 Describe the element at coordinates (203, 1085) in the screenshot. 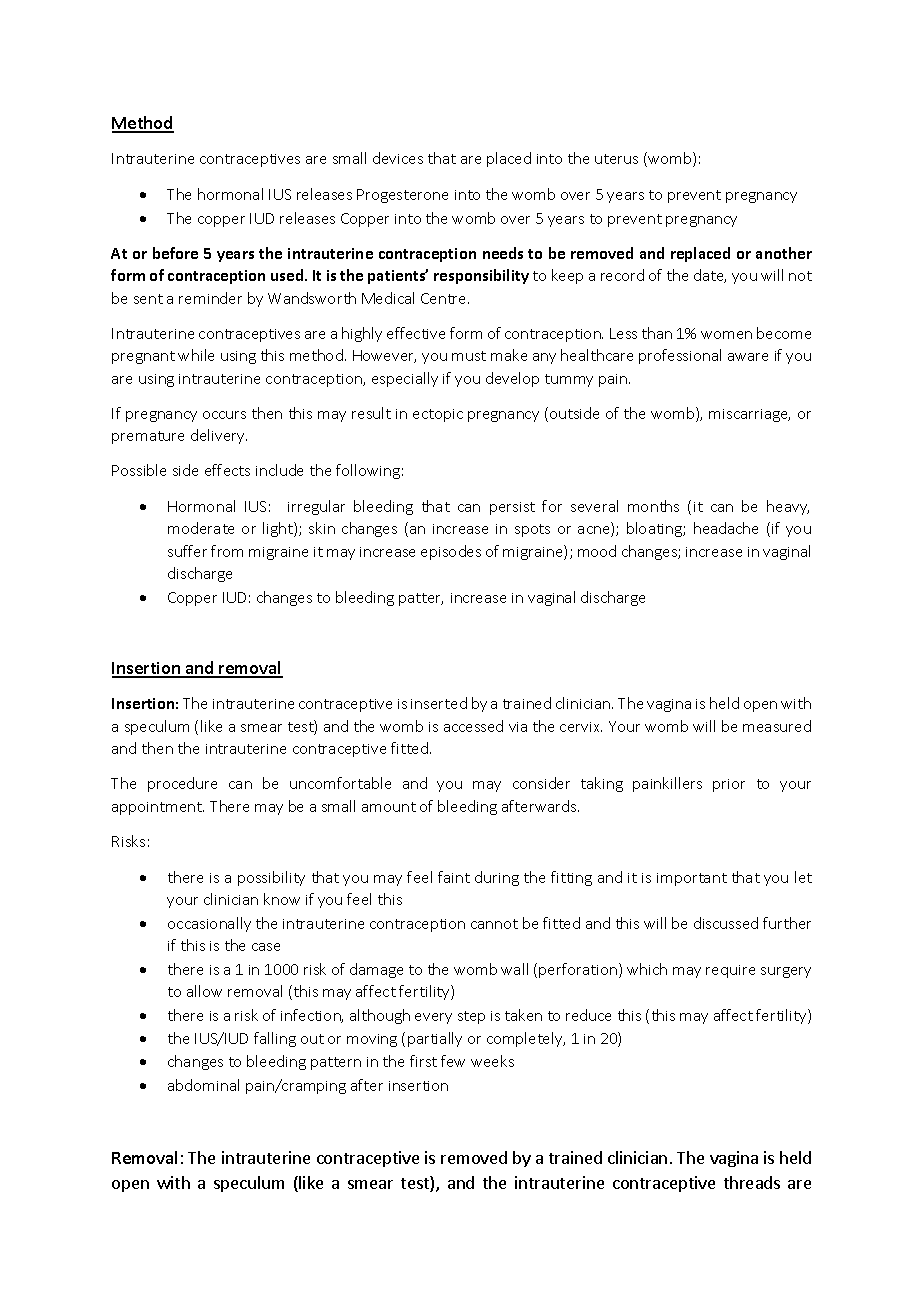

I see `abdominal` at that location.
